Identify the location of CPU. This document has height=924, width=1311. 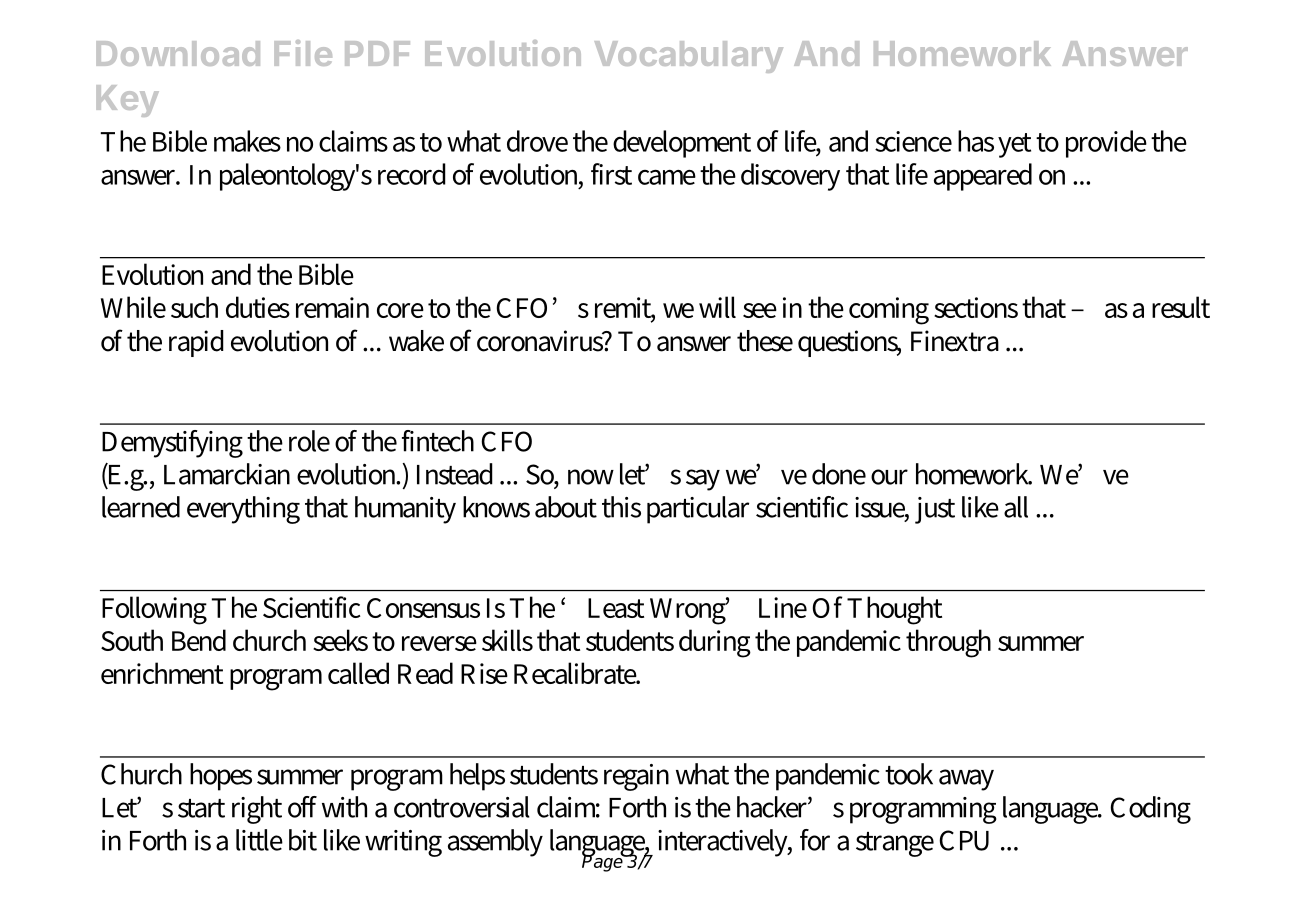
(964, 840).
